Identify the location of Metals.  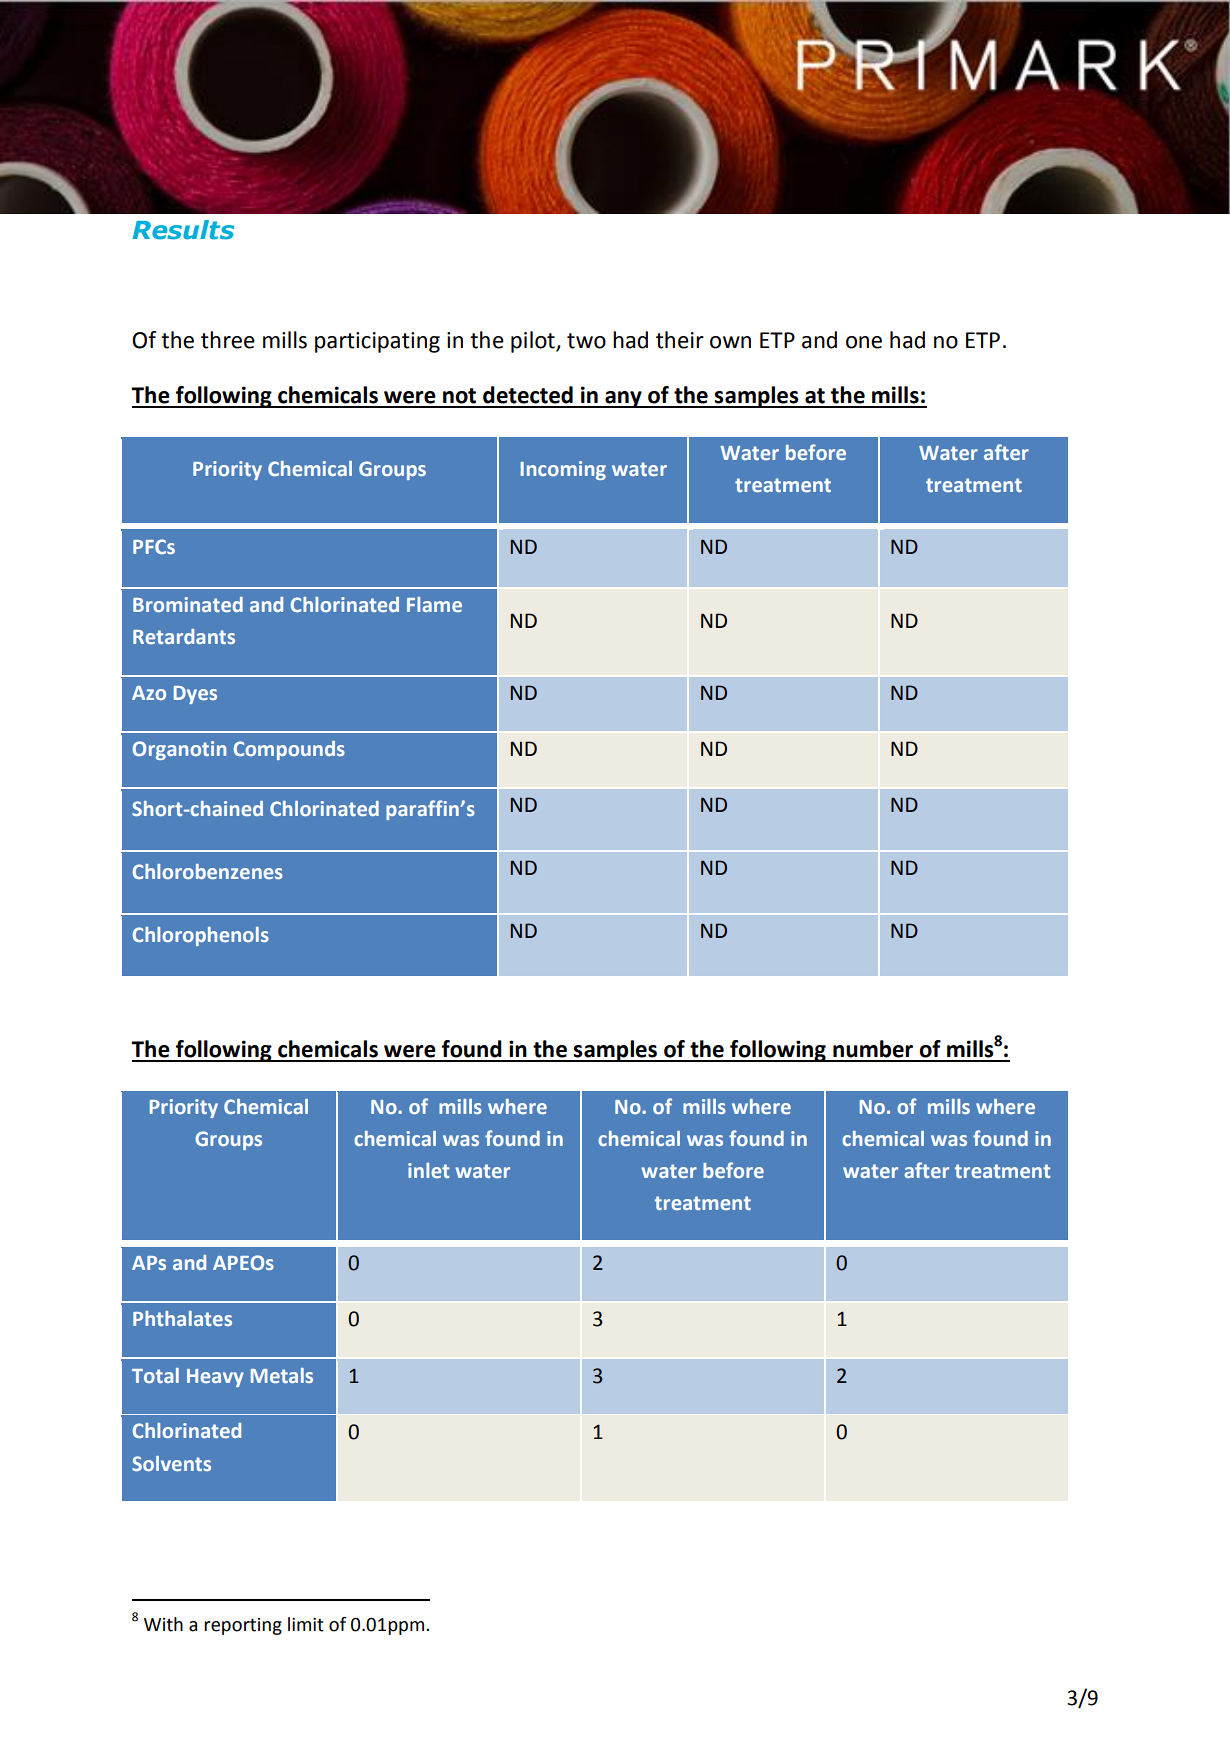
(282, 1375).
